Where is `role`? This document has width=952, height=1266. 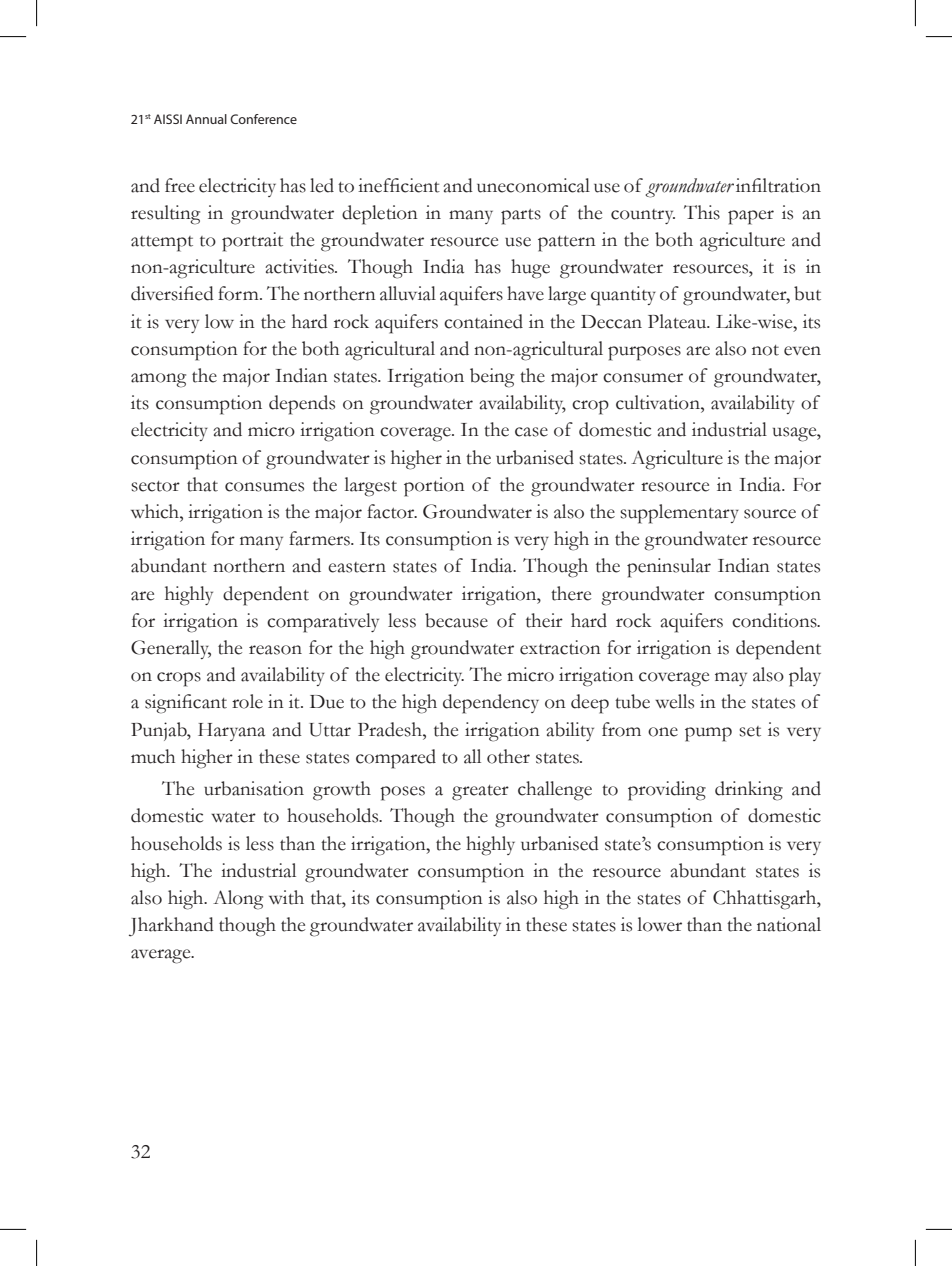 role is located at coordinates (247, 701).
